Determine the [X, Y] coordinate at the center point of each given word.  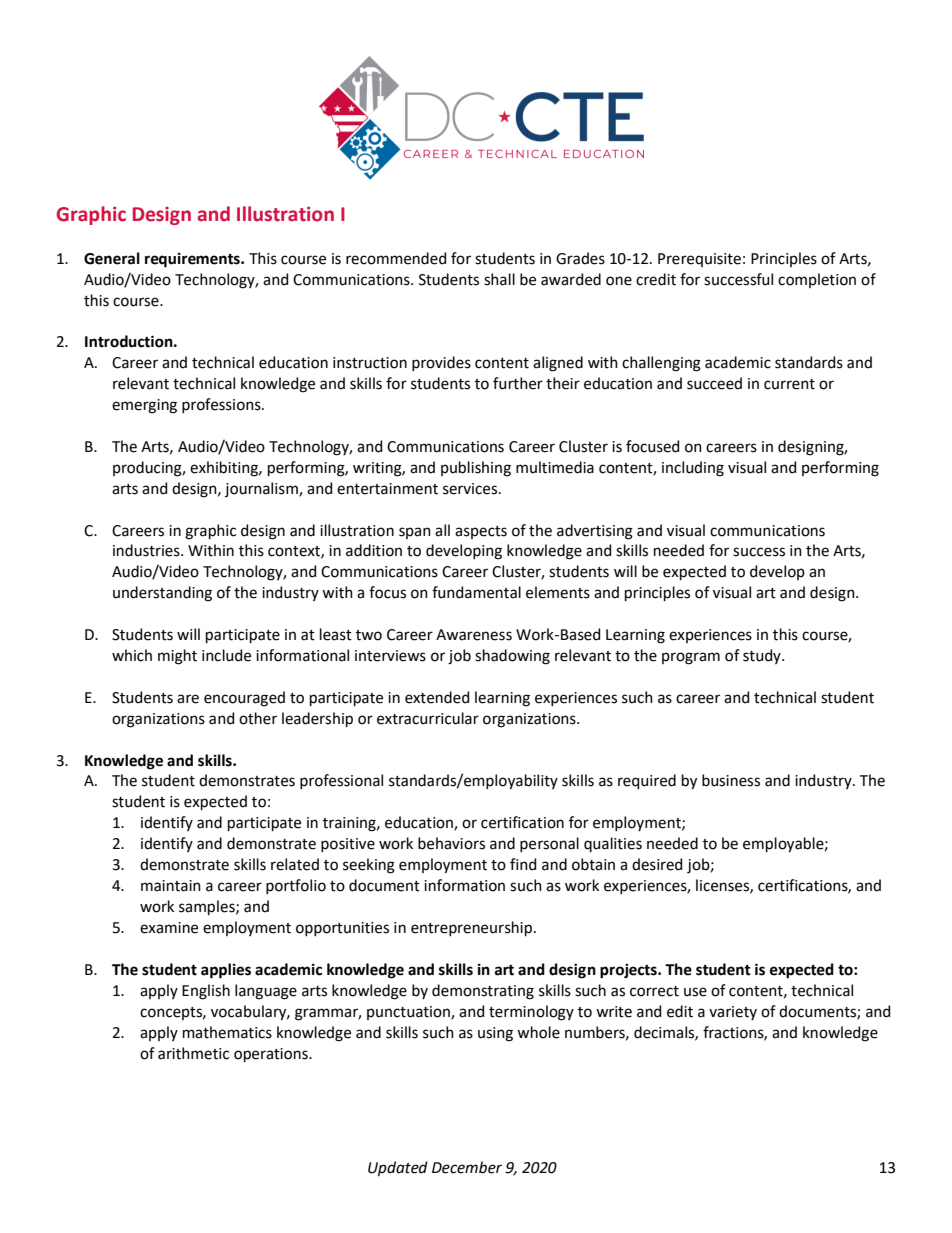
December [467, 1167]
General [112, 258]
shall [499, 279]
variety [733, 1013]
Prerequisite [699, 260]
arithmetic [193, 1053]
